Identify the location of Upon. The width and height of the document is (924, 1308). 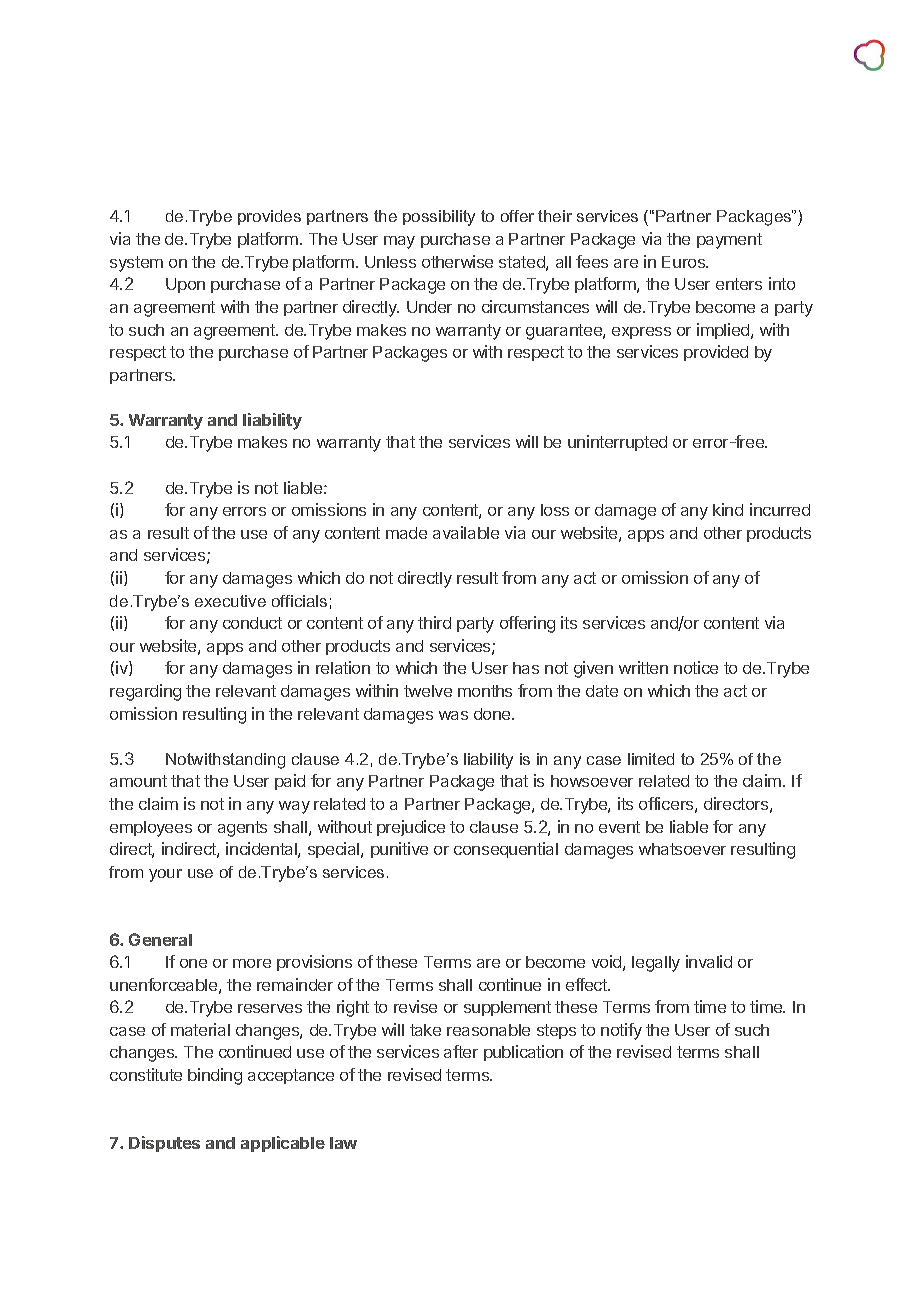
(185, 285).
